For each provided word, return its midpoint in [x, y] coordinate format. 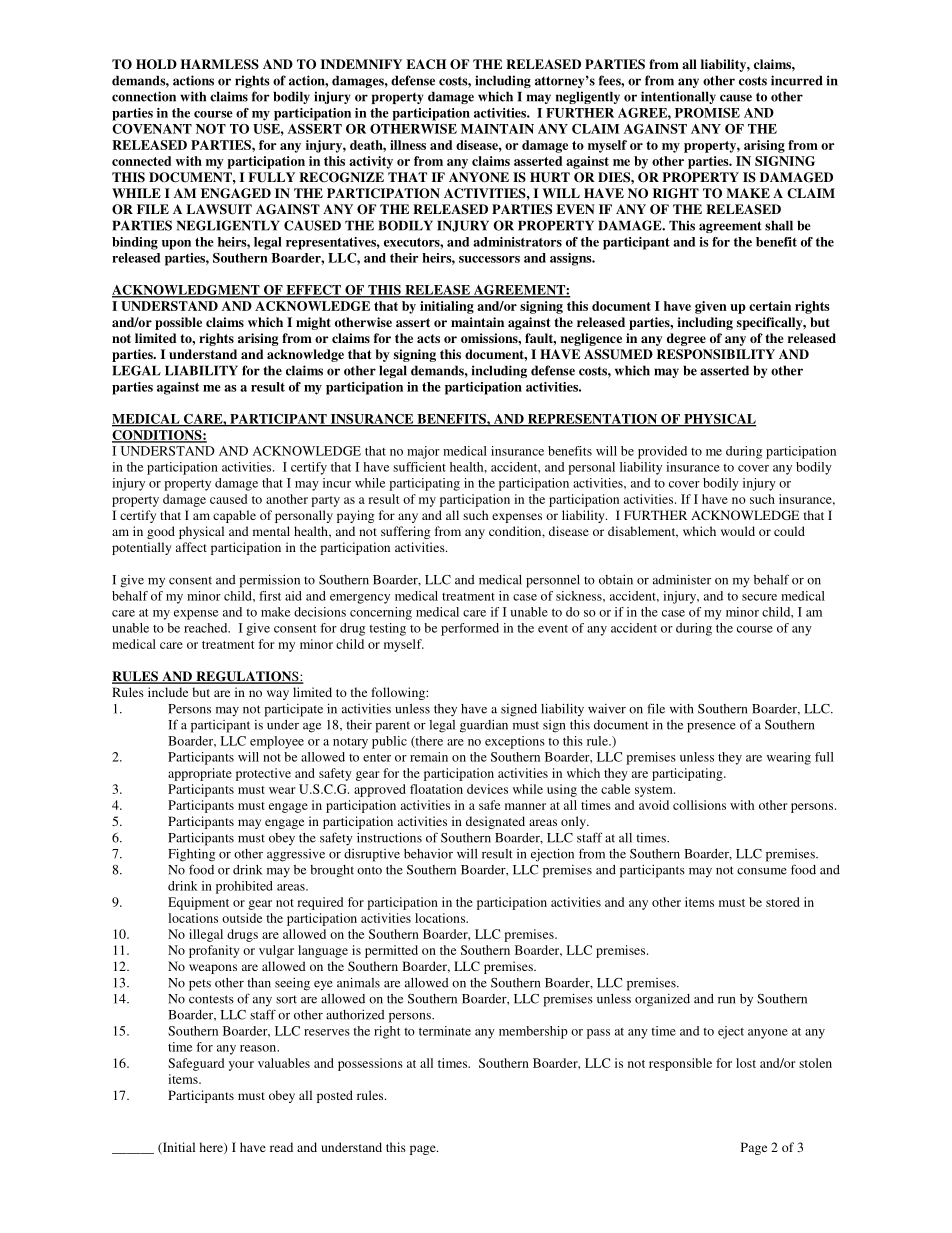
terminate [445, 1031]
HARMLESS [220, 64]
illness [408, 145]
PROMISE [707, 113]
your [241, 1066]
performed [470, 629]
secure [759, 597]
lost [746, 1063]
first [270, 596]
